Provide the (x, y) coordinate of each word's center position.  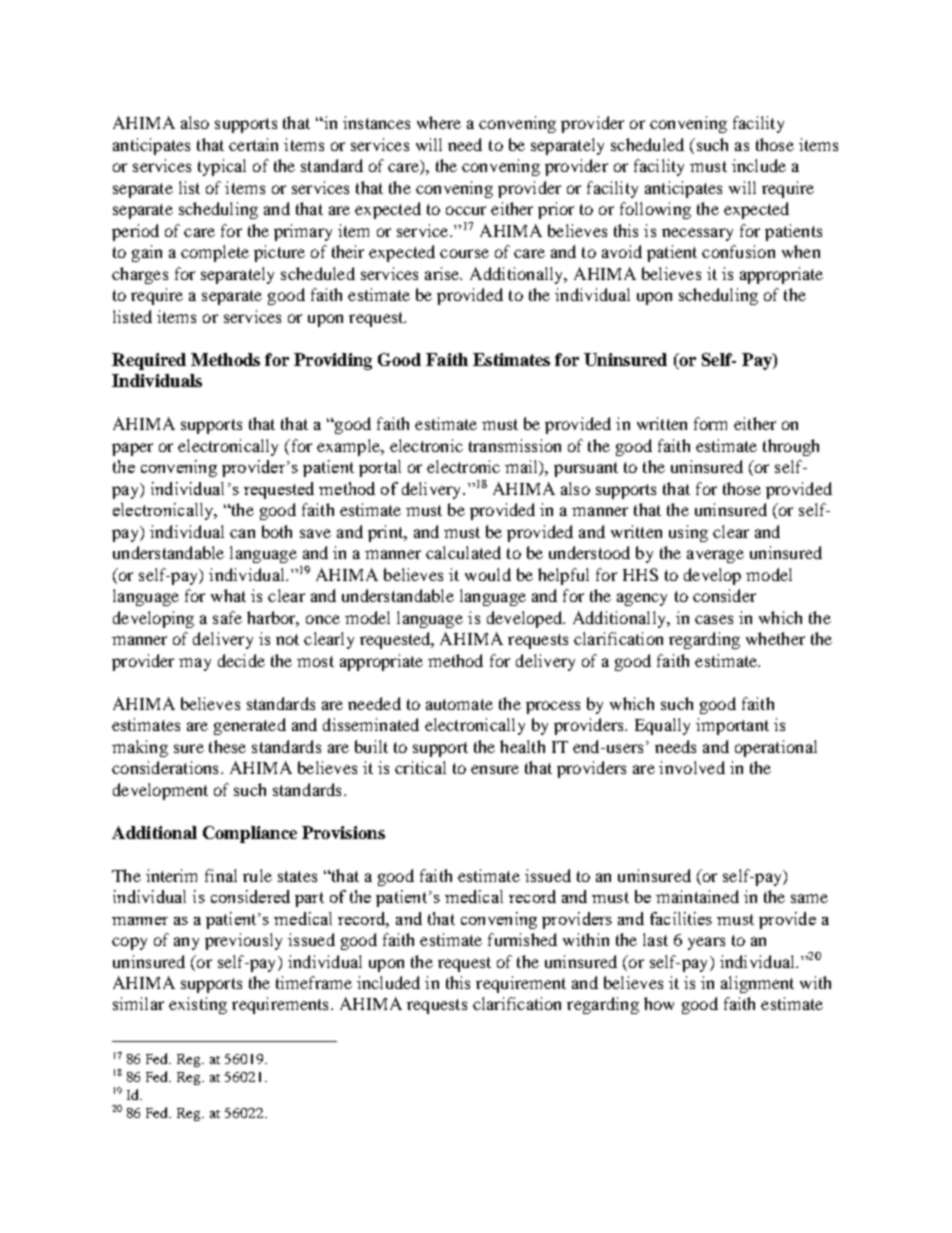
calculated (463, 552)
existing (198, 1005)
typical (222, 167)
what (228, 595)
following (655, 210)
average (715, 556)
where (439, 122)
